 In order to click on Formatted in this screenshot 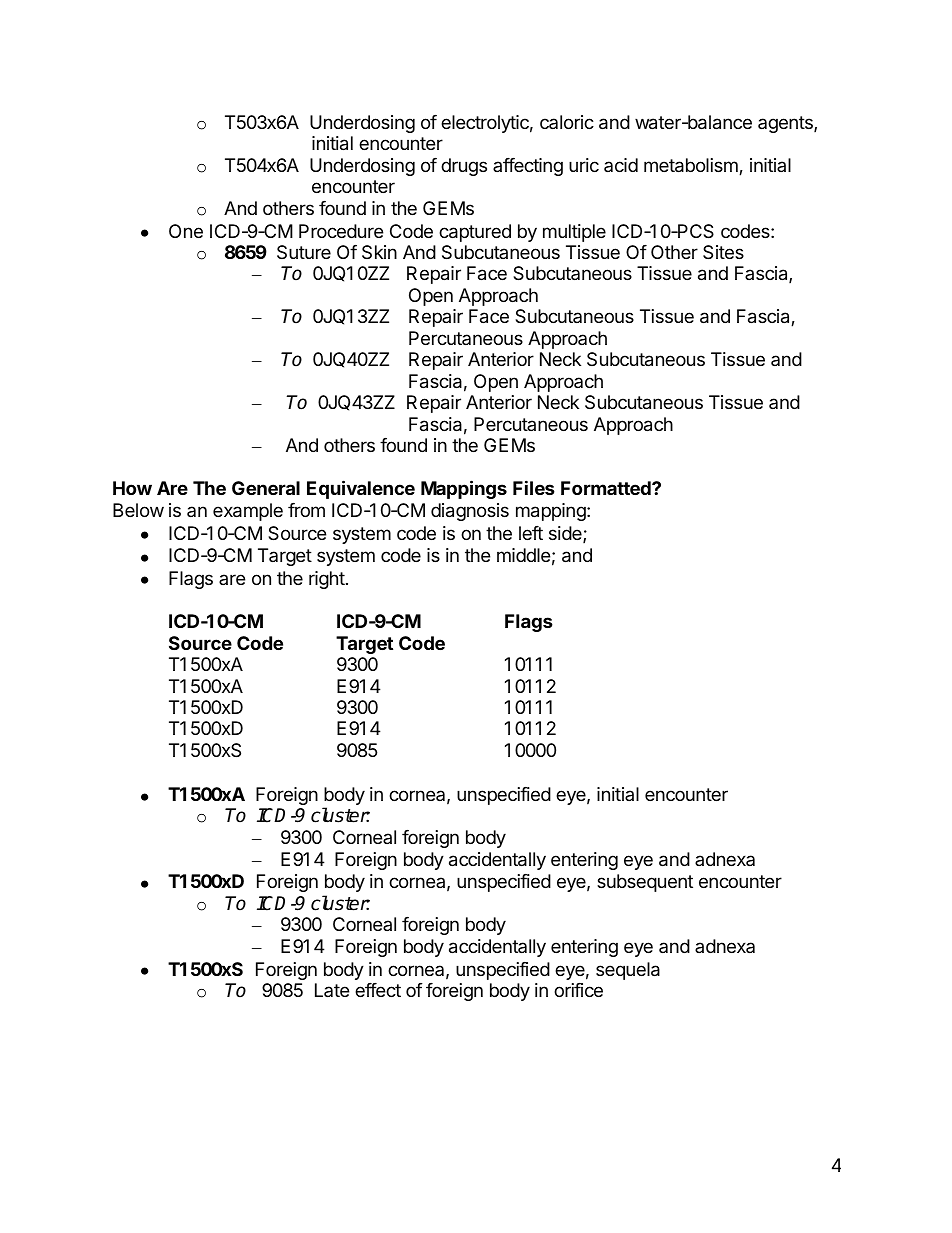, I will do `click(607, 488)`.
